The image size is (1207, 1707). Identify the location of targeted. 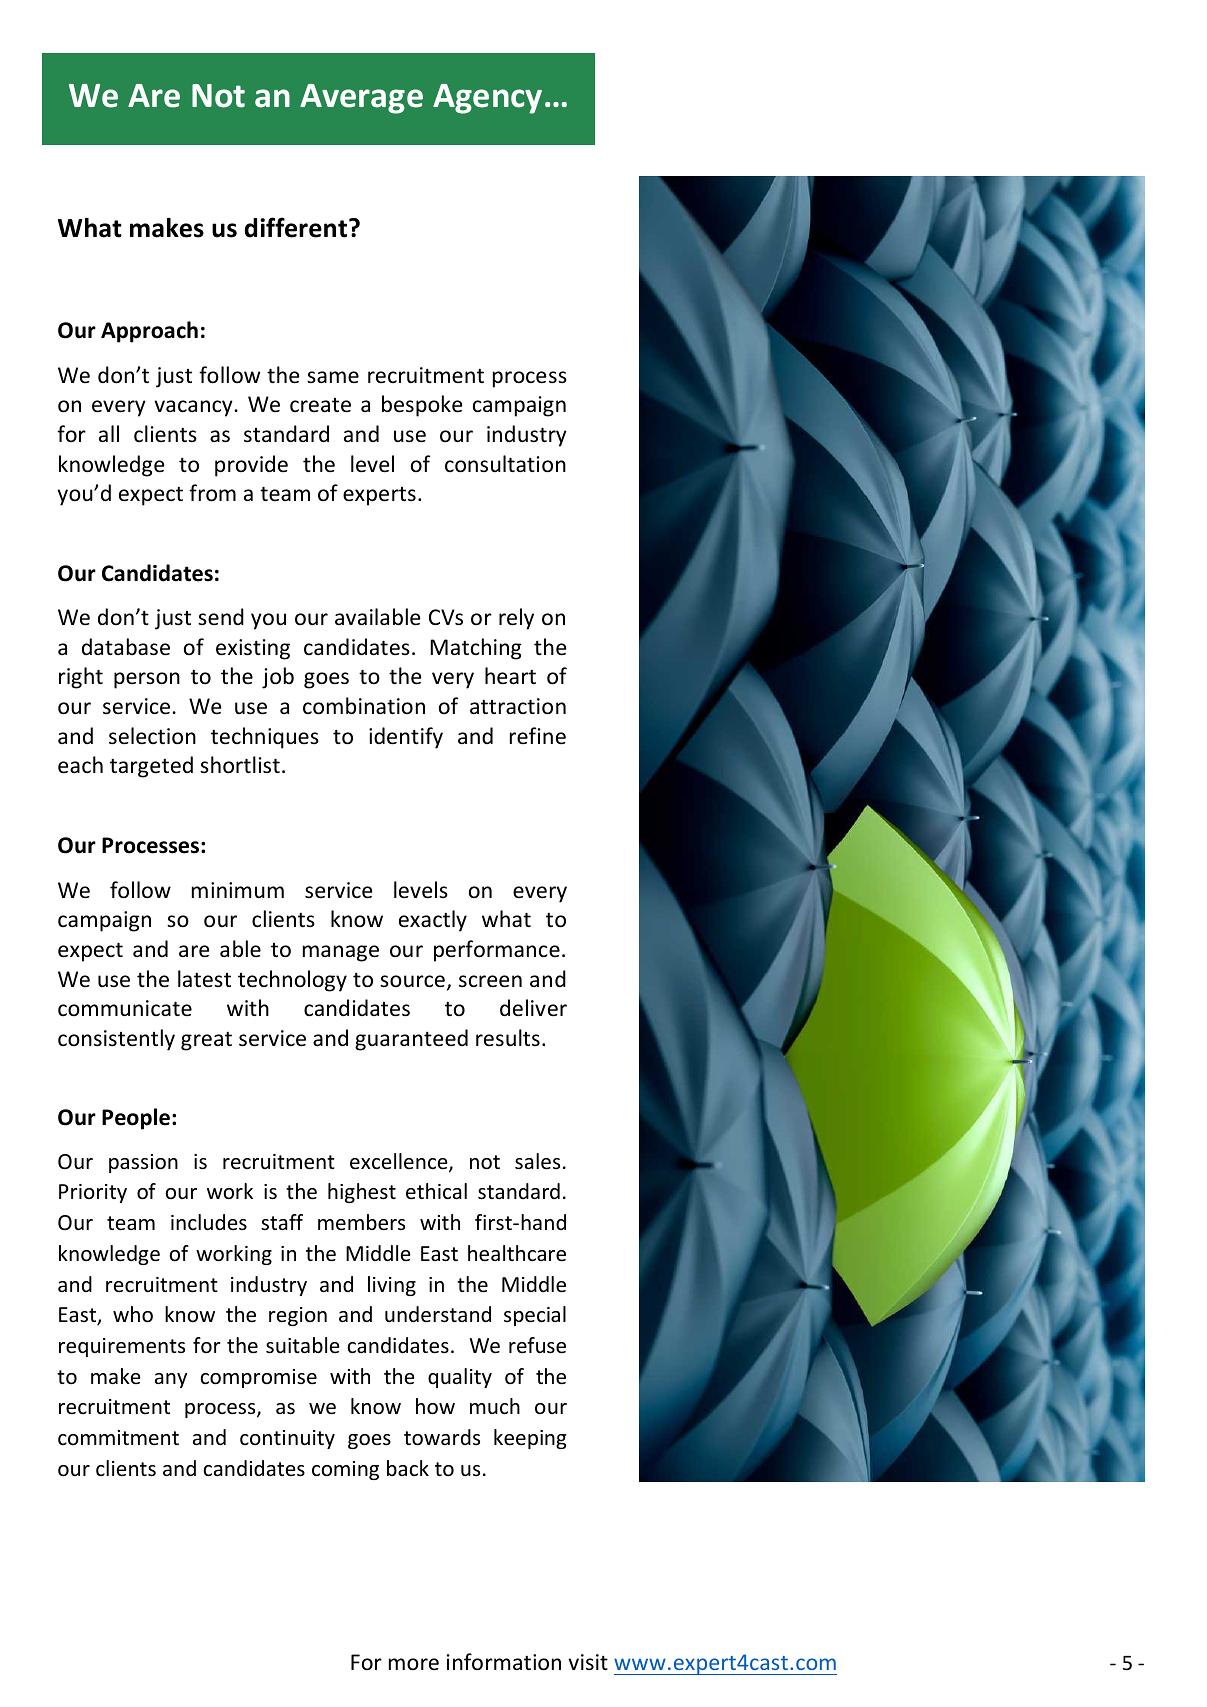
(151, 767).
